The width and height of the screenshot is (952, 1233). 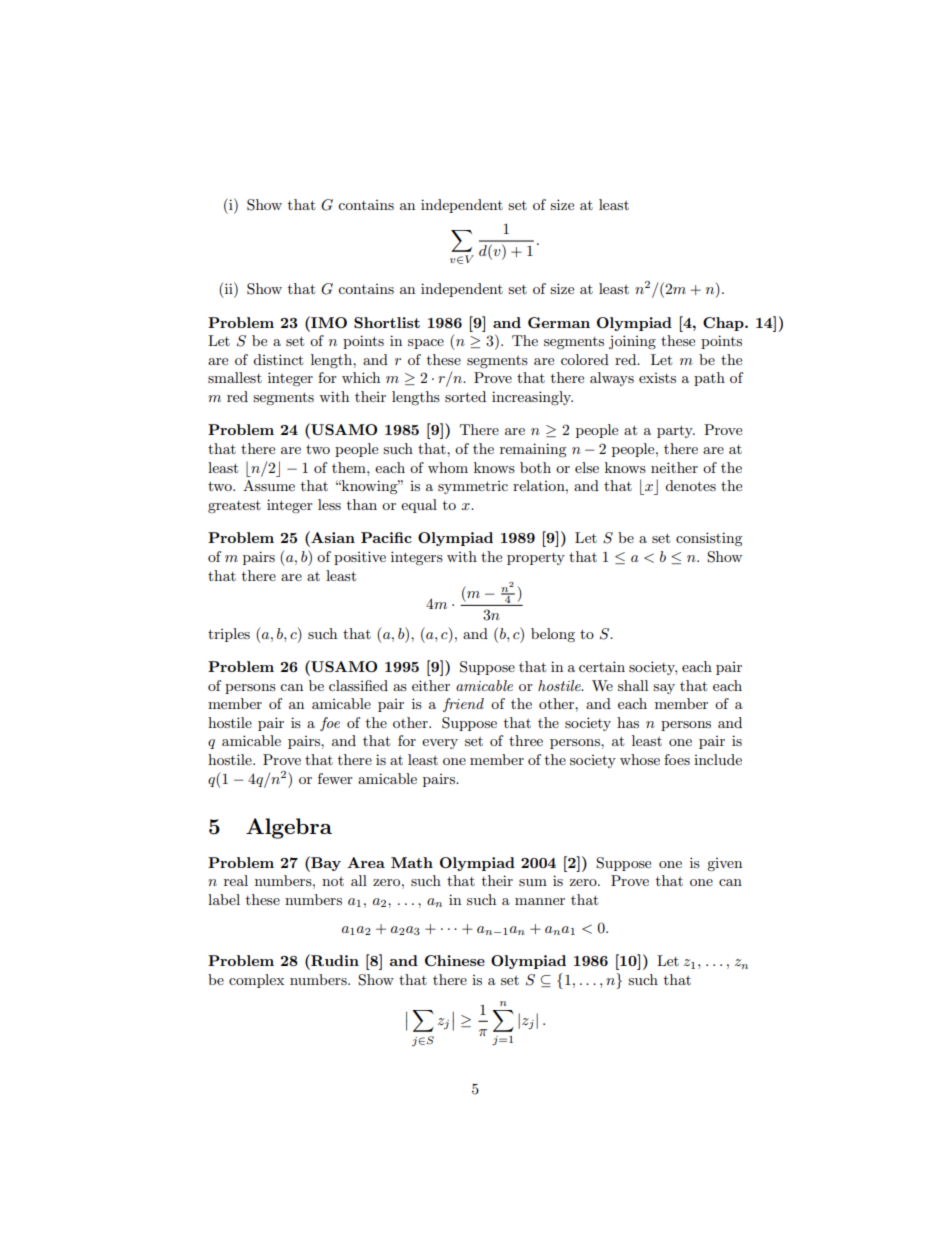 I want to click on every, so click(x=440, y=744).
